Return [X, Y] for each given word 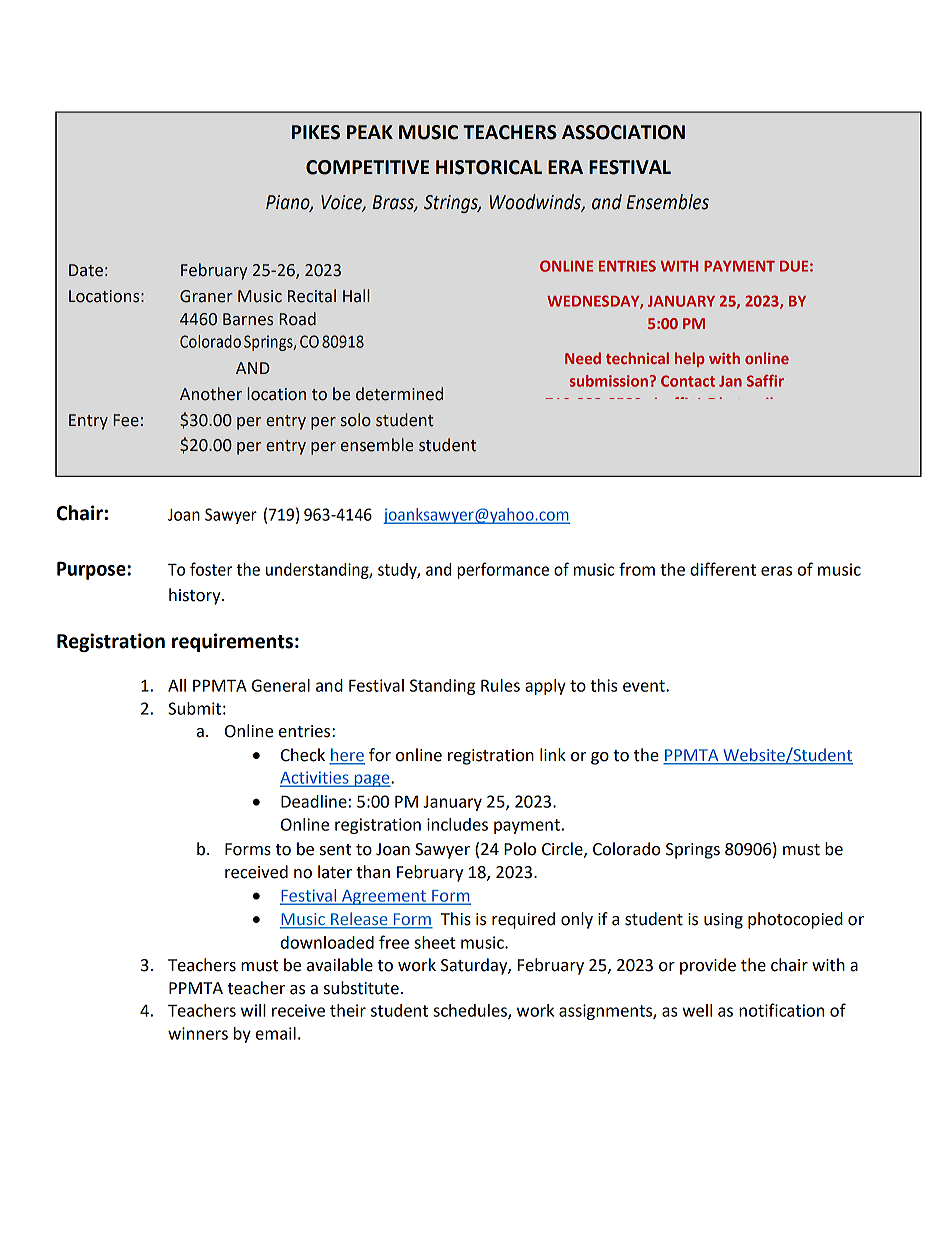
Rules [500, 685]
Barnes [248, 319]
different [723, 569]
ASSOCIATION [623, 132]
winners [198, 1033]
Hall [356, 296]
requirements [232, 642]
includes [457, 824]
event [645, 686]
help [690, 359]
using [723, 921]
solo [356, 420]
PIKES [316, 132]
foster [211, 569]
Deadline [314, 801]
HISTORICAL [489, 167]
